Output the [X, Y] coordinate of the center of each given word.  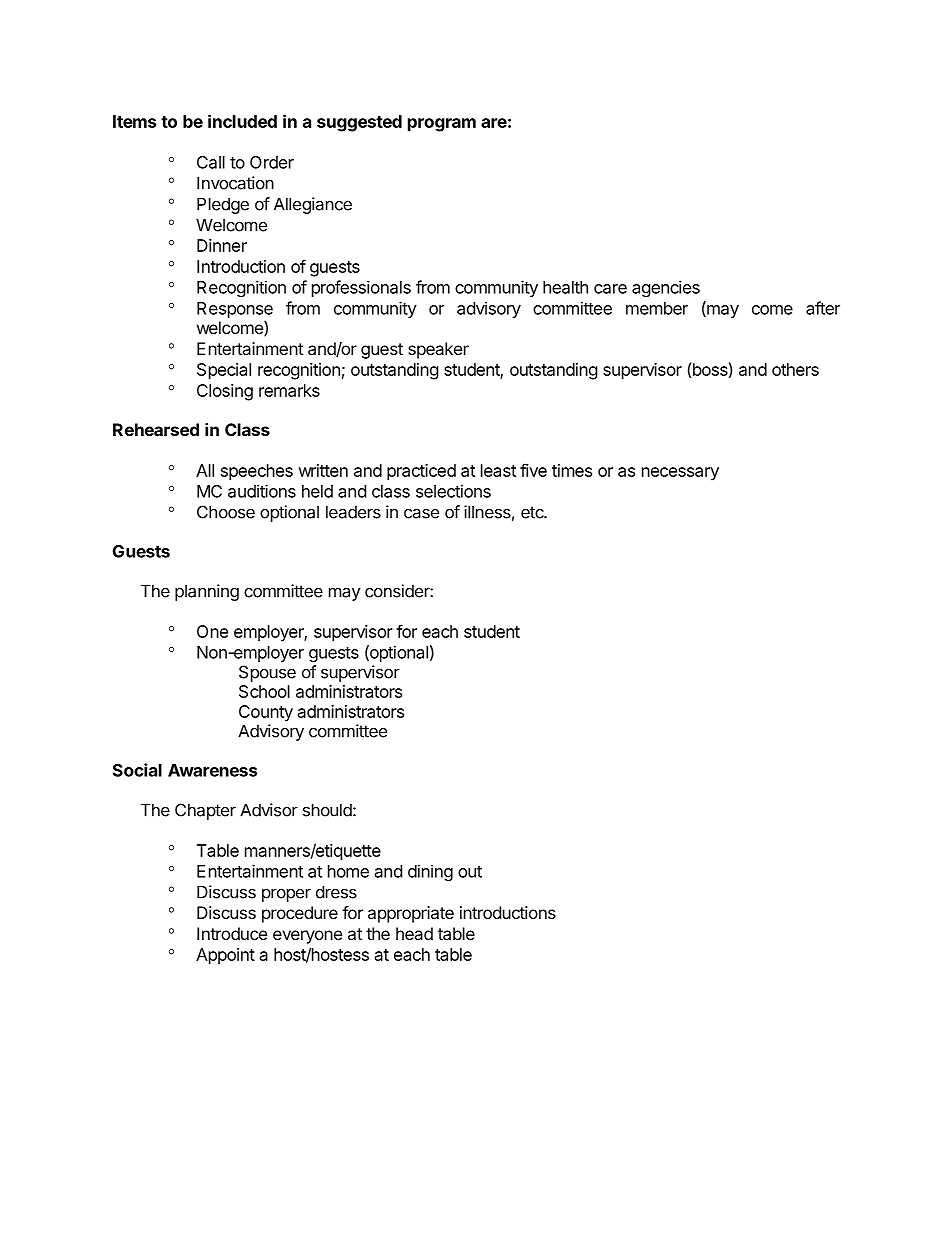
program [442, 125]
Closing [225, 392]
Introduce [232, 933]
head [414, 933]
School [264, 691]
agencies [666, 288]
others [795, 369]
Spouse [267, 673]
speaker [438, 350]
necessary [680, 474]
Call [211, 162]
